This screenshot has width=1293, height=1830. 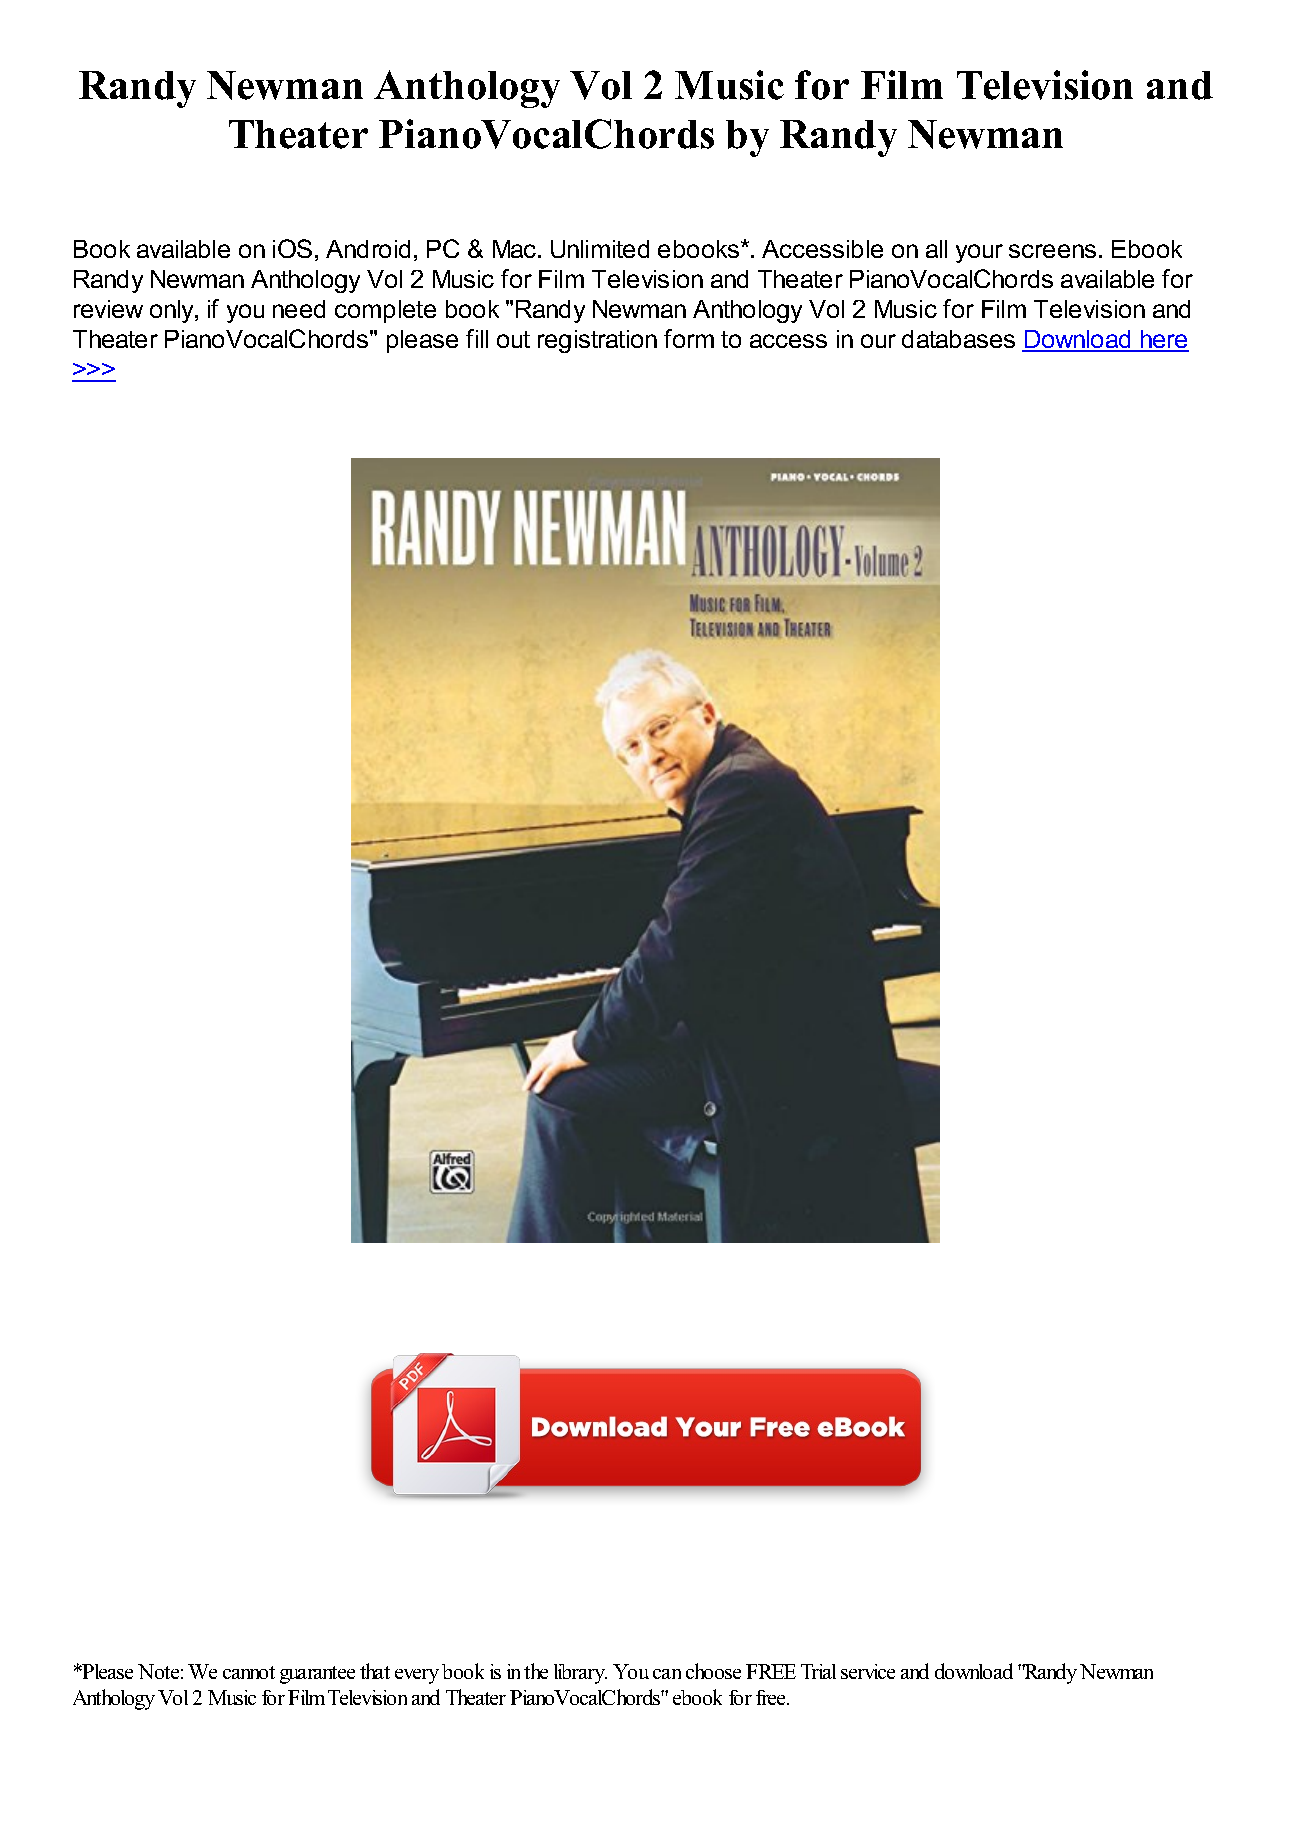 I want to click on Unlimited, so click(x=600, y=249).
